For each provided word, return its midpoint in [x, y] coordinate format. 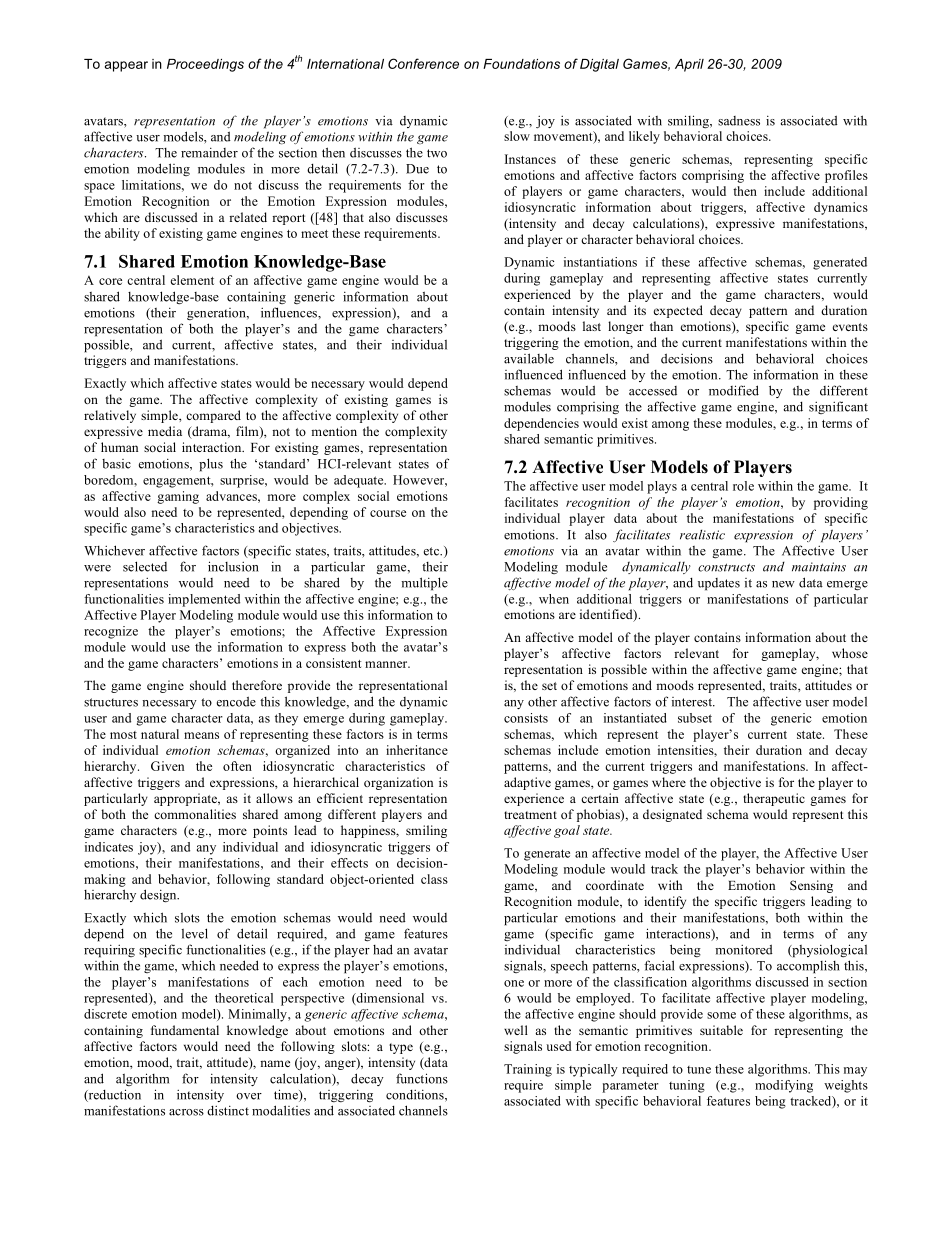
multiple [424, 584]
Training [528, 1070]
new [783, 584]
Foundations [521, 64]
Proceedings [205, 65]
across [186, 1112]
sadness [739, 121]
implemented [204, 600]
